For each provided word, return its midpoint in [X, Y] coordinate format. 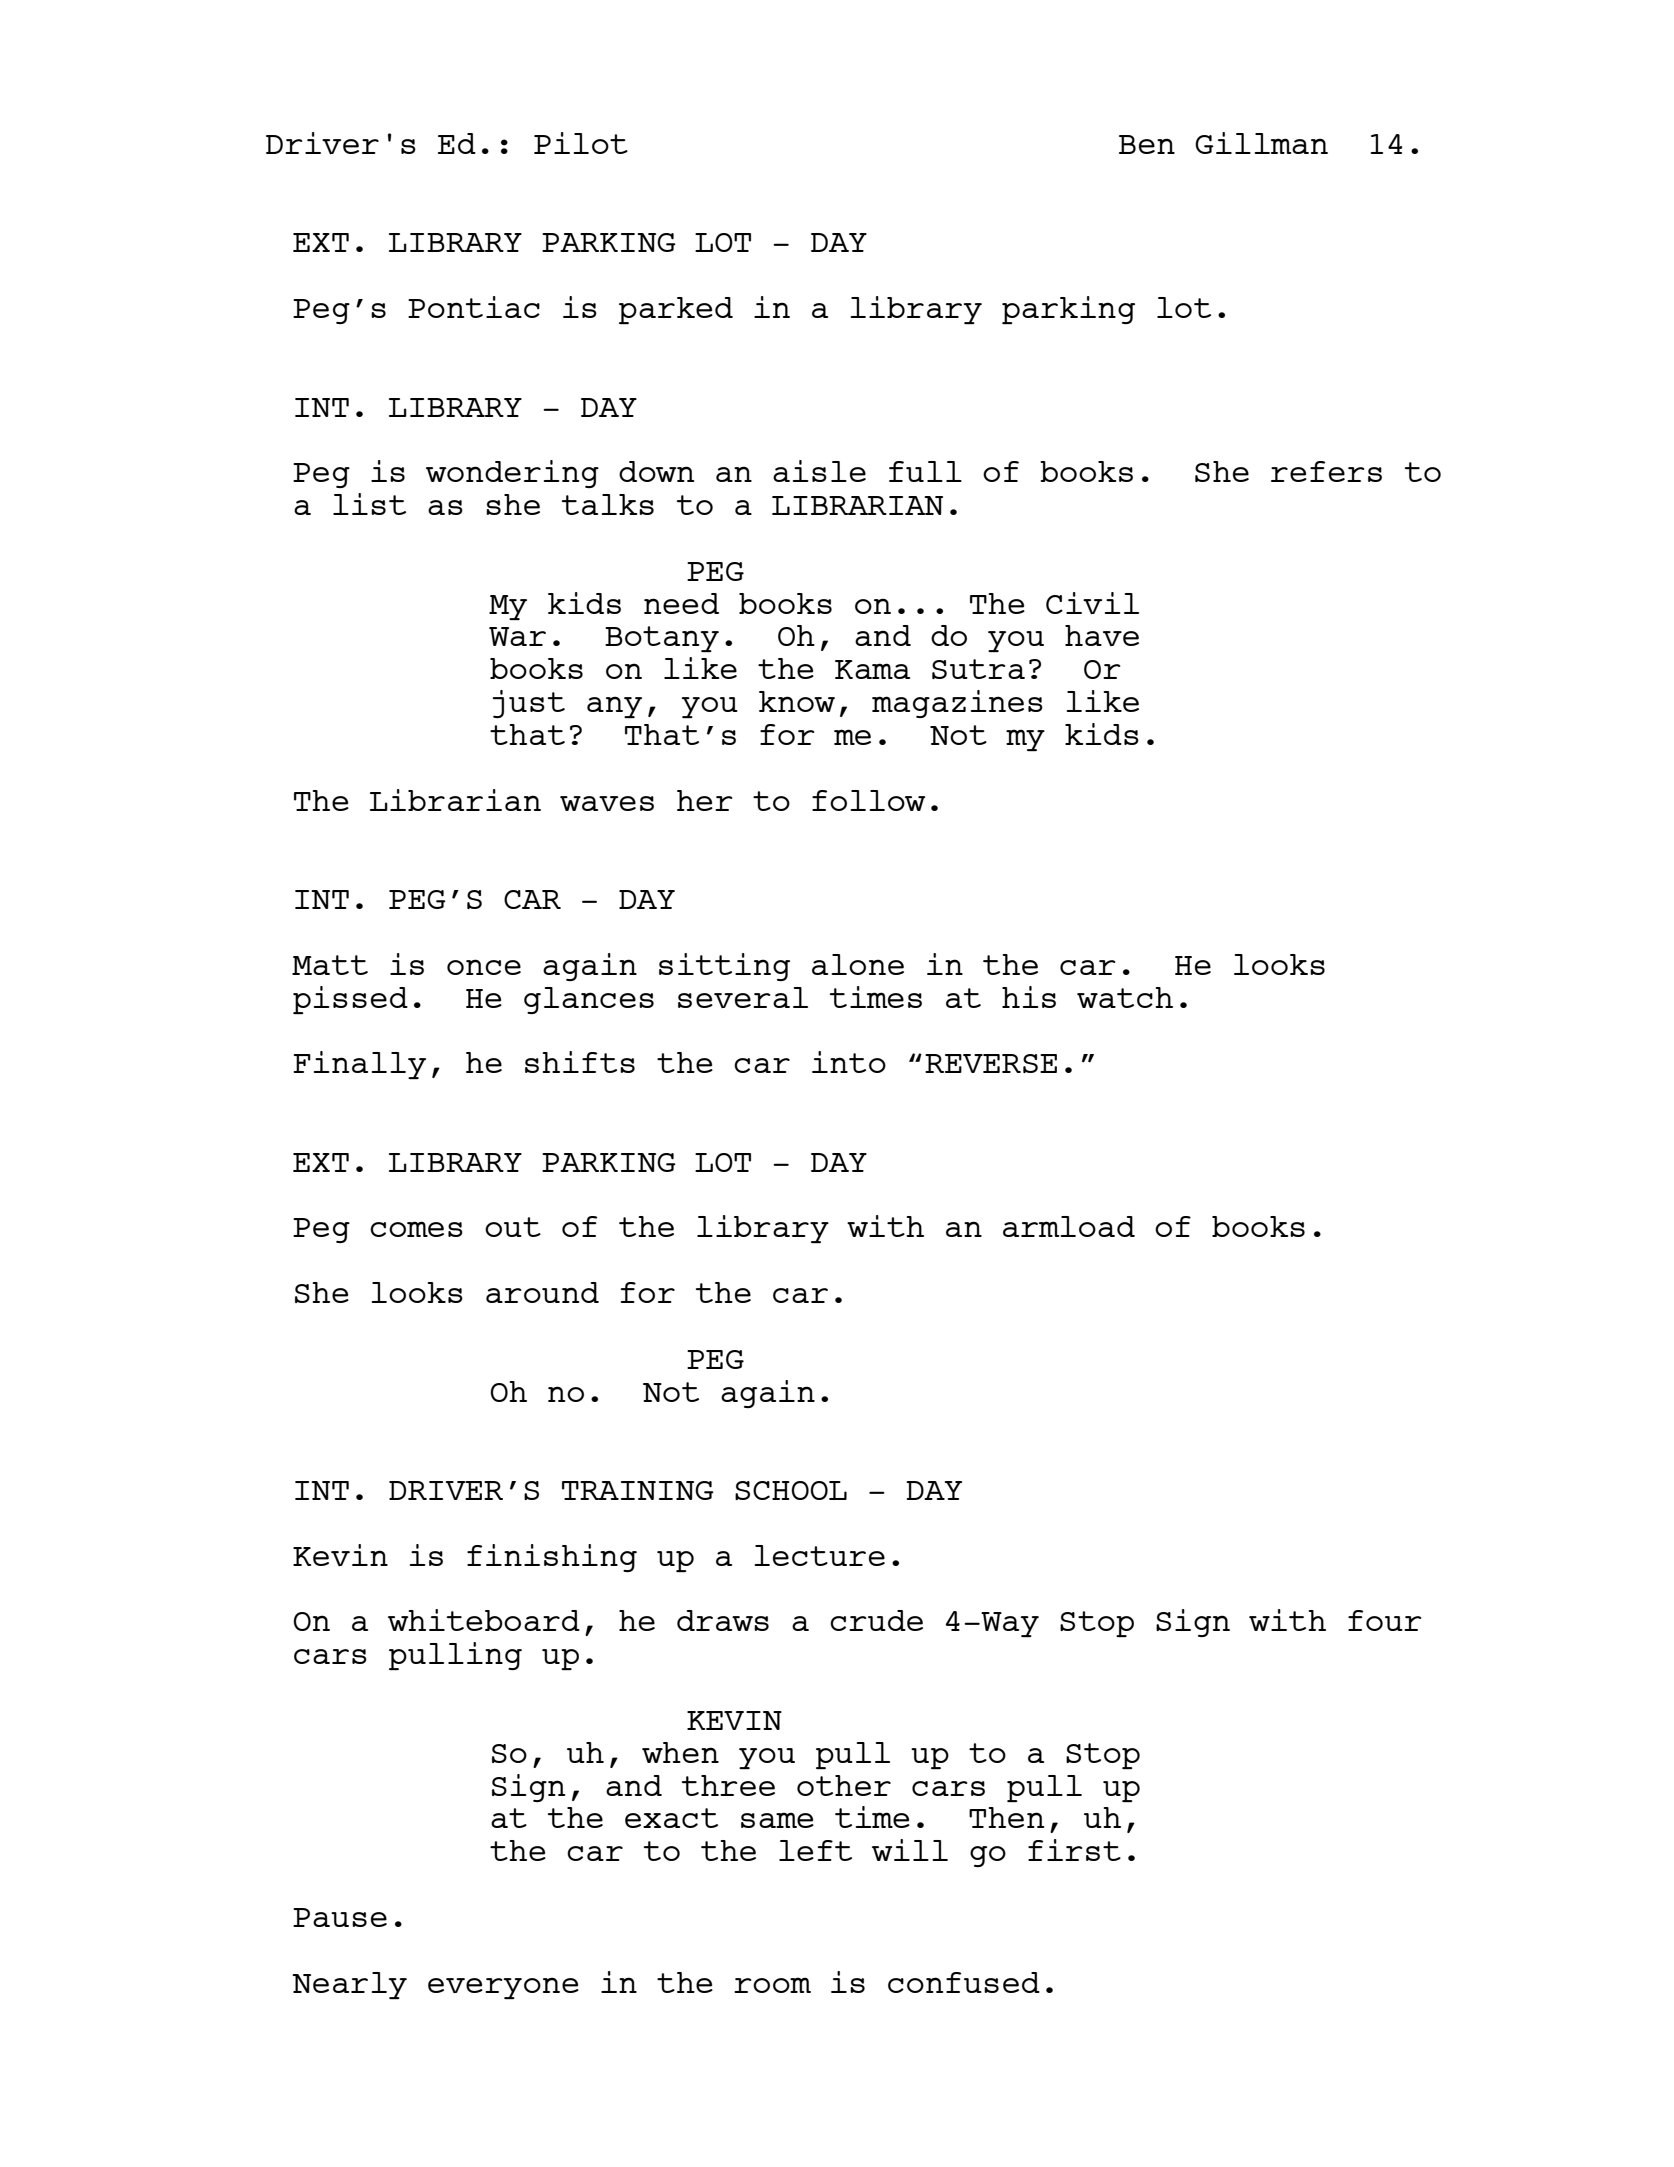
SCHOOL [791, 1490]
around [542, 1292]
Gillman [1261, 143]
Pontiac [474, 307]
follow [868, 800]
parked [676, 310]
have [1102, 635]
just [528, 704]
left [815, 1850]
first [1074, 1850]
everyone [503, 1988]
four [1384, 1620]
